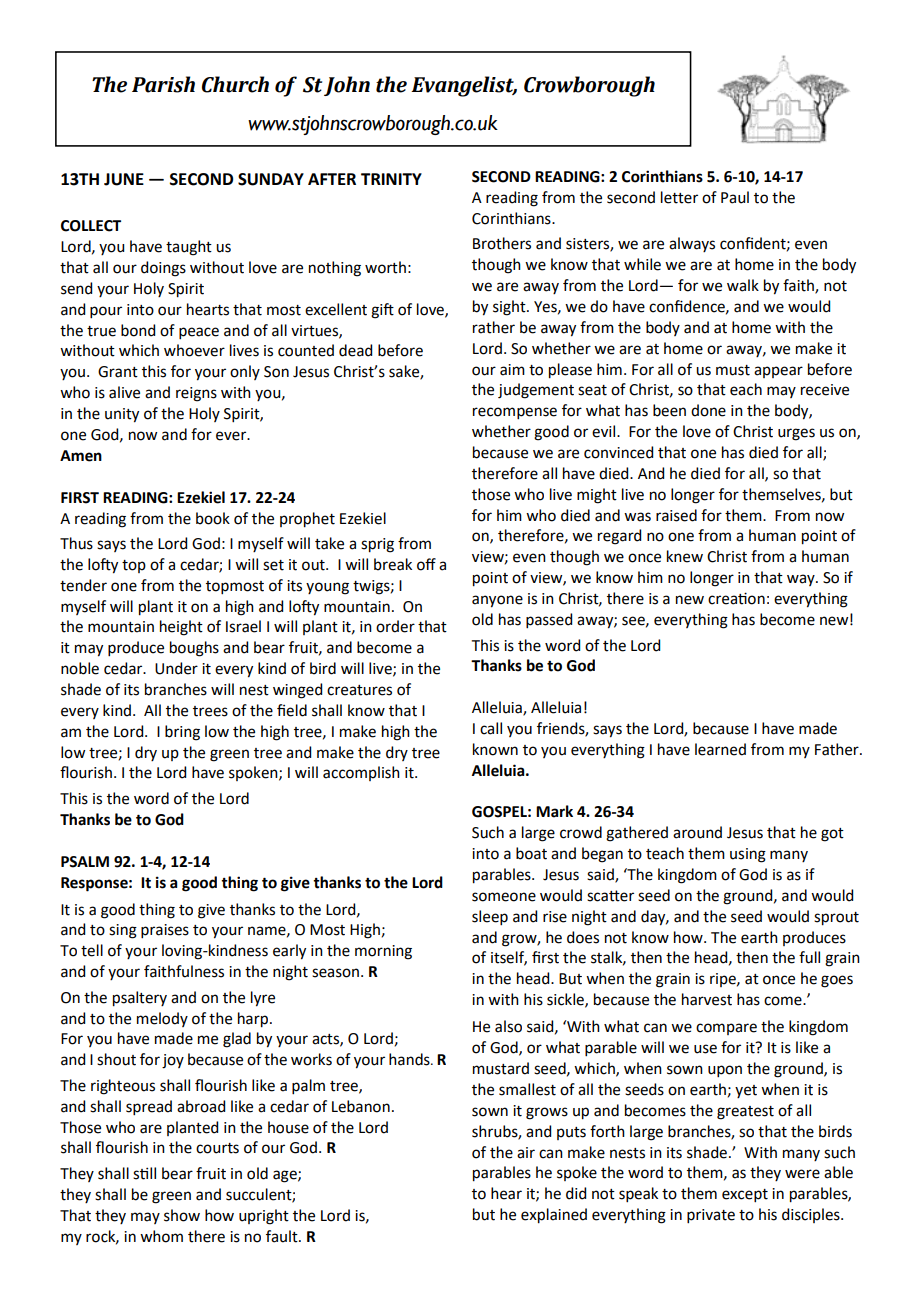  I want to click on book, so click(213, 518).
